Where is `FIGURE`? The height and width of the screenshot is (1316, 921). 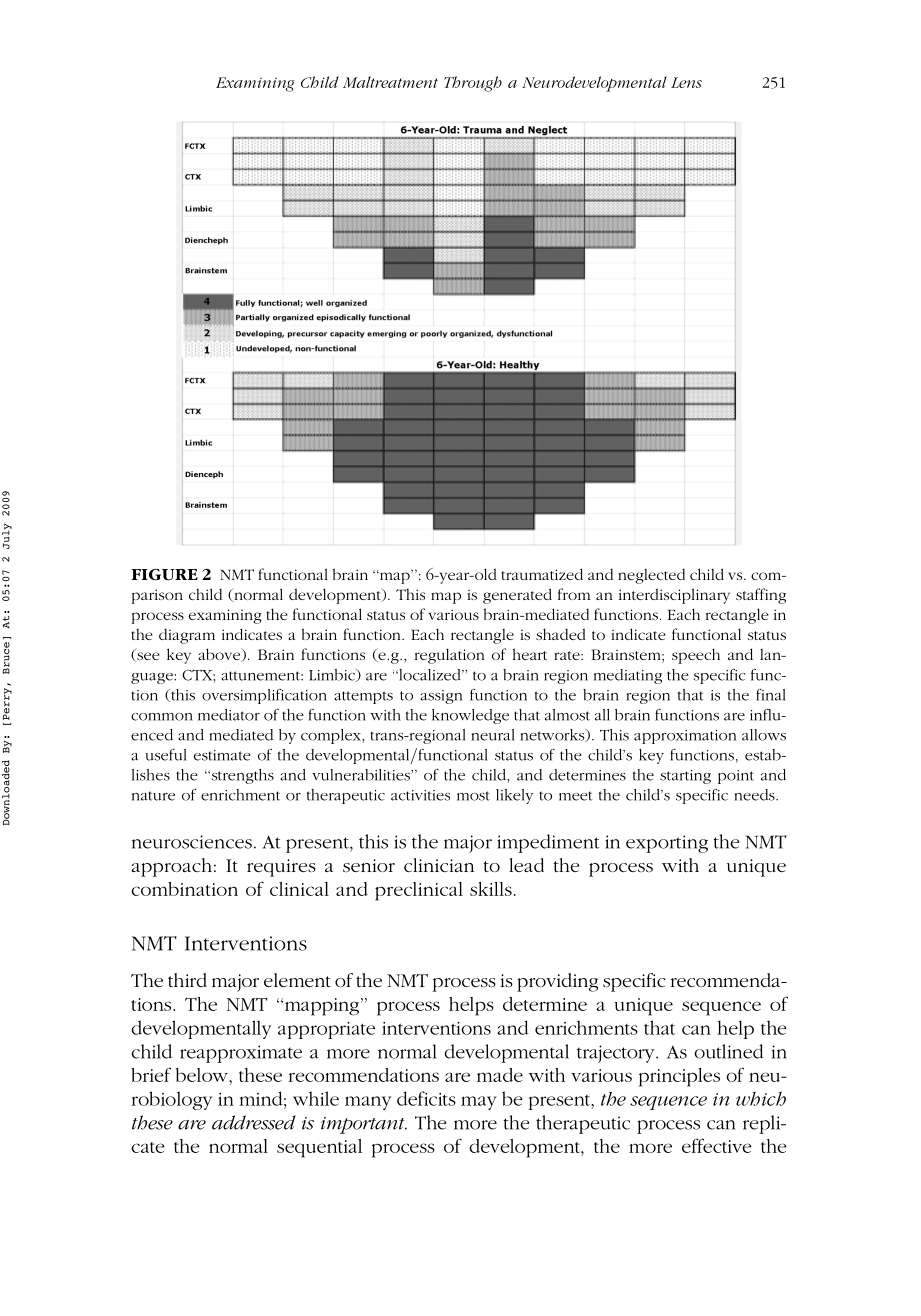
FIGURE is located at coordinates (164, 575).
